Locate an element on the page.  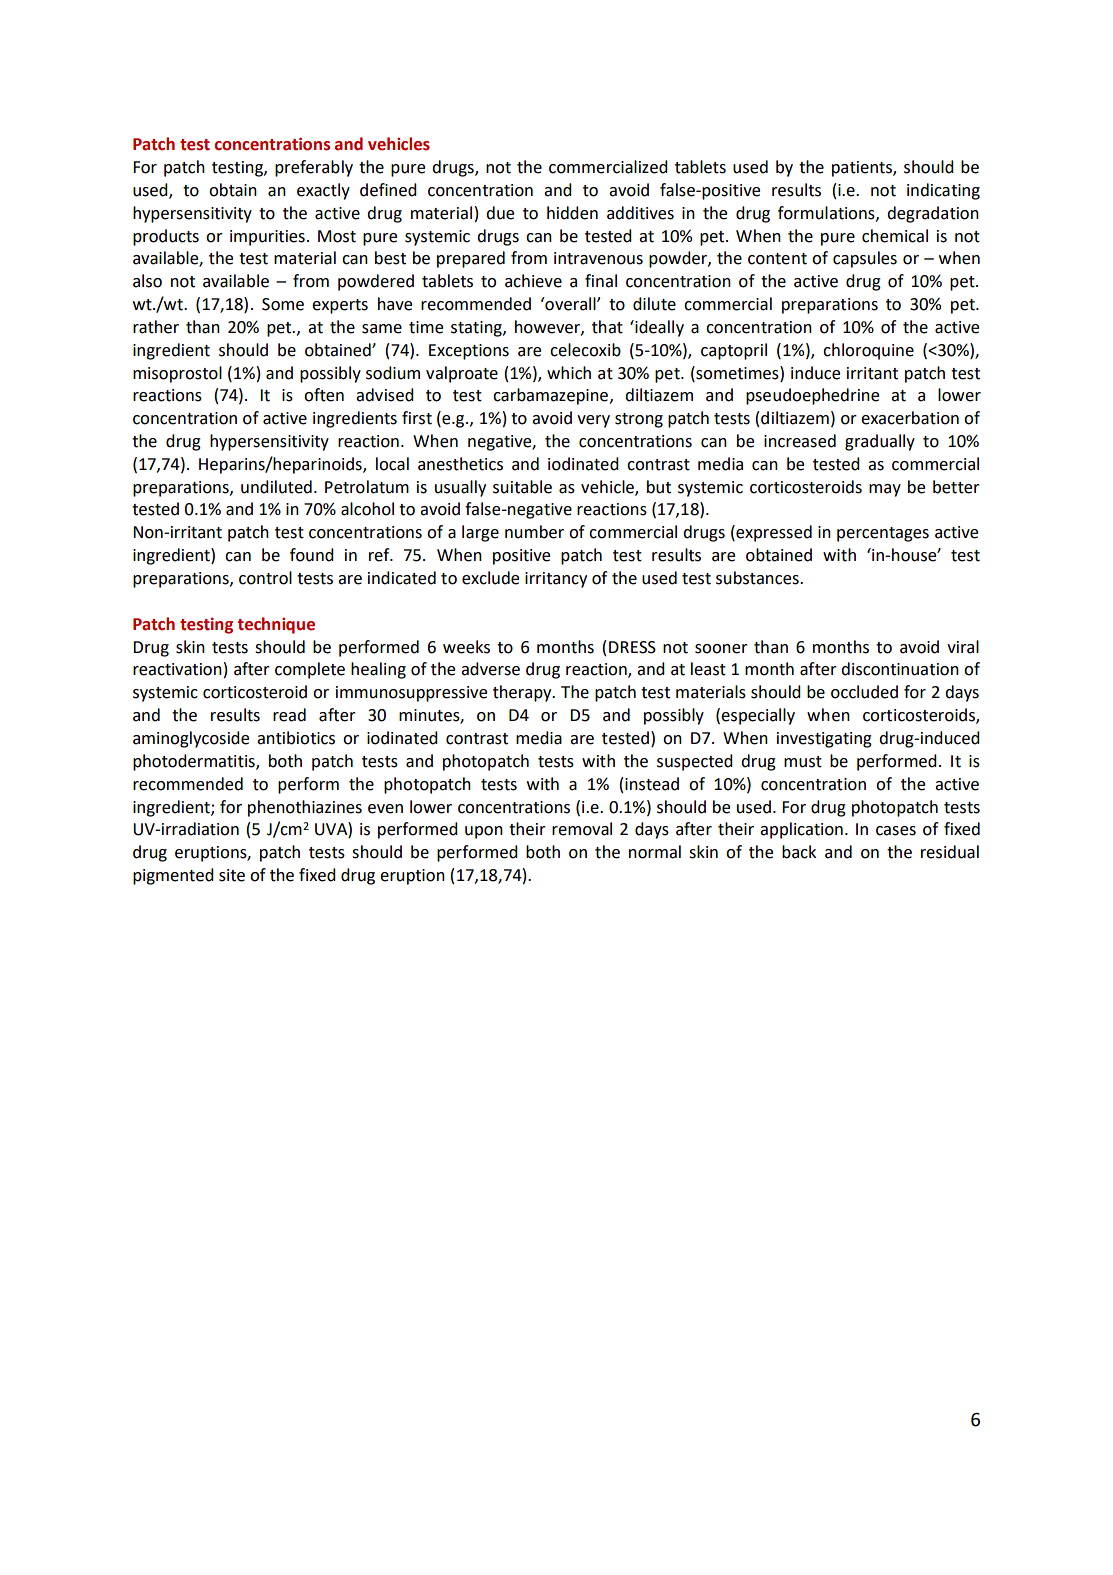
found is located at coordinates (312, 555).
